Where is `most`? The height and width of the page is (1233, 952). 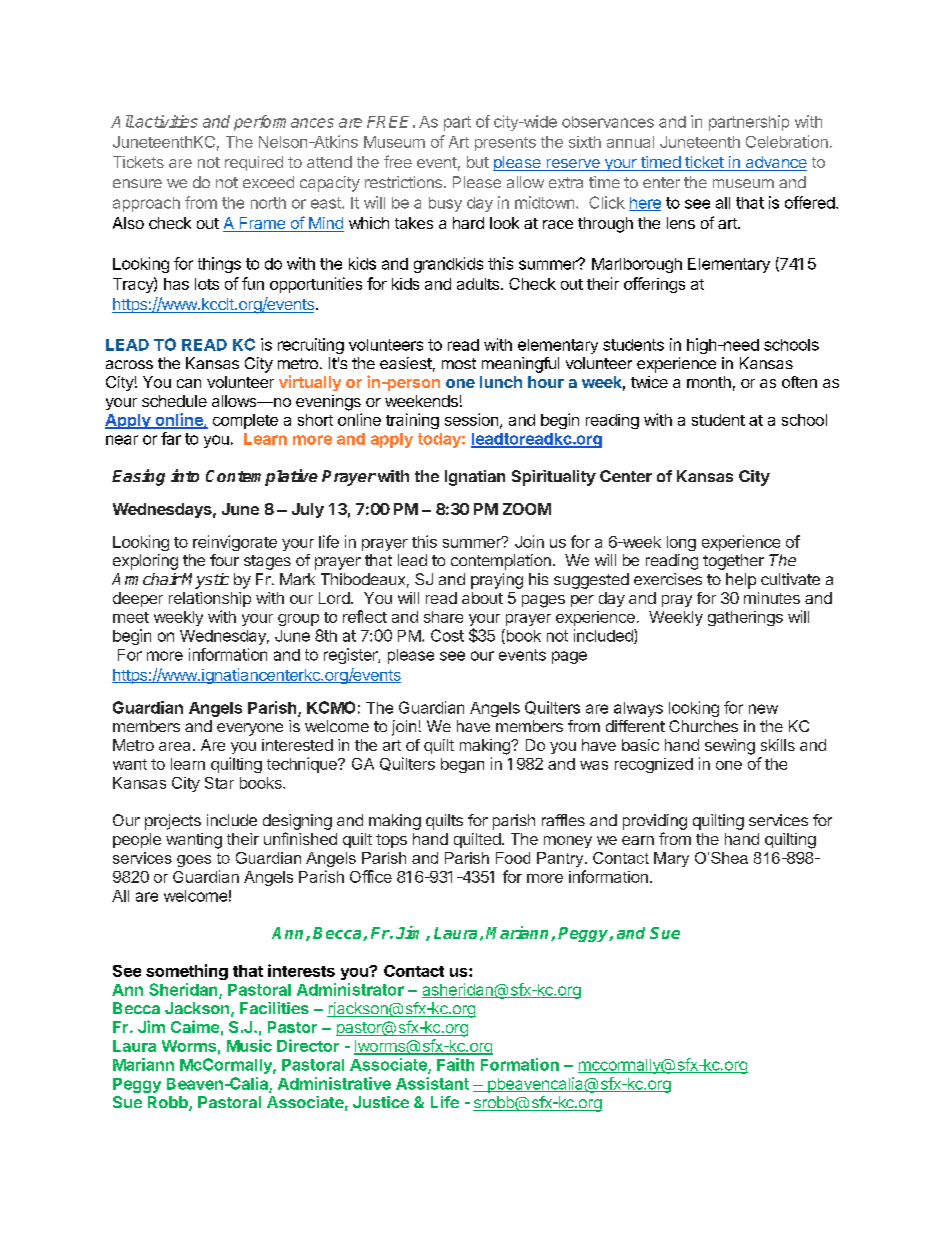
most is located at coordinates (459, 363).
